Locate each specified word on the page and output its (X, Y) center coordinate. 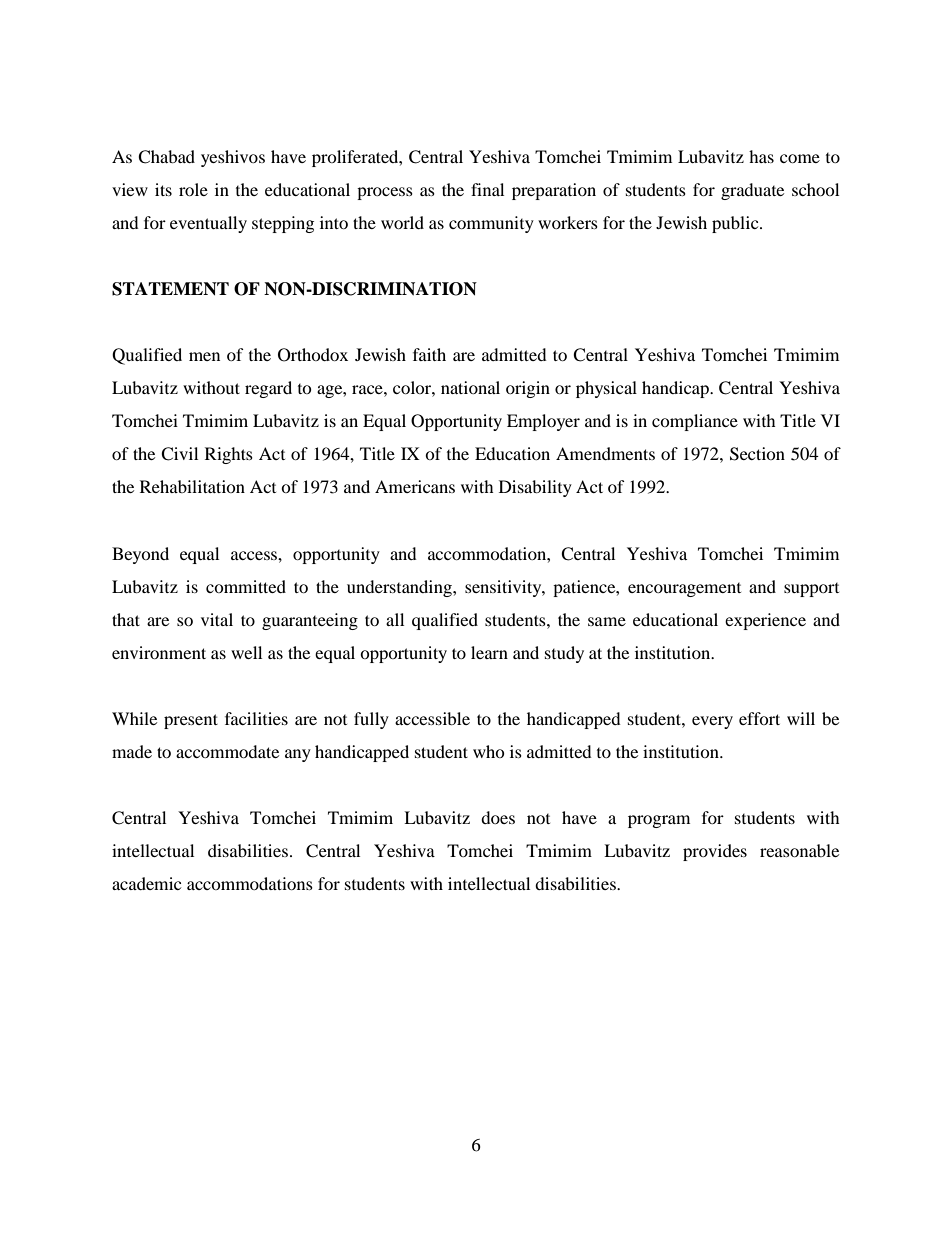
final (487, 189)
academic (146, 883)
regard (268, 389)
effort (759, 718)
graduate (752, 191)
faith (429, 354)
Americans (415, 486)
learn (489, 652)
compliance (695, 422)
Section (757, 454)
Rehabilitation (192, 486)
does (498, 817)
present (191, 721)
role (193, 189)
